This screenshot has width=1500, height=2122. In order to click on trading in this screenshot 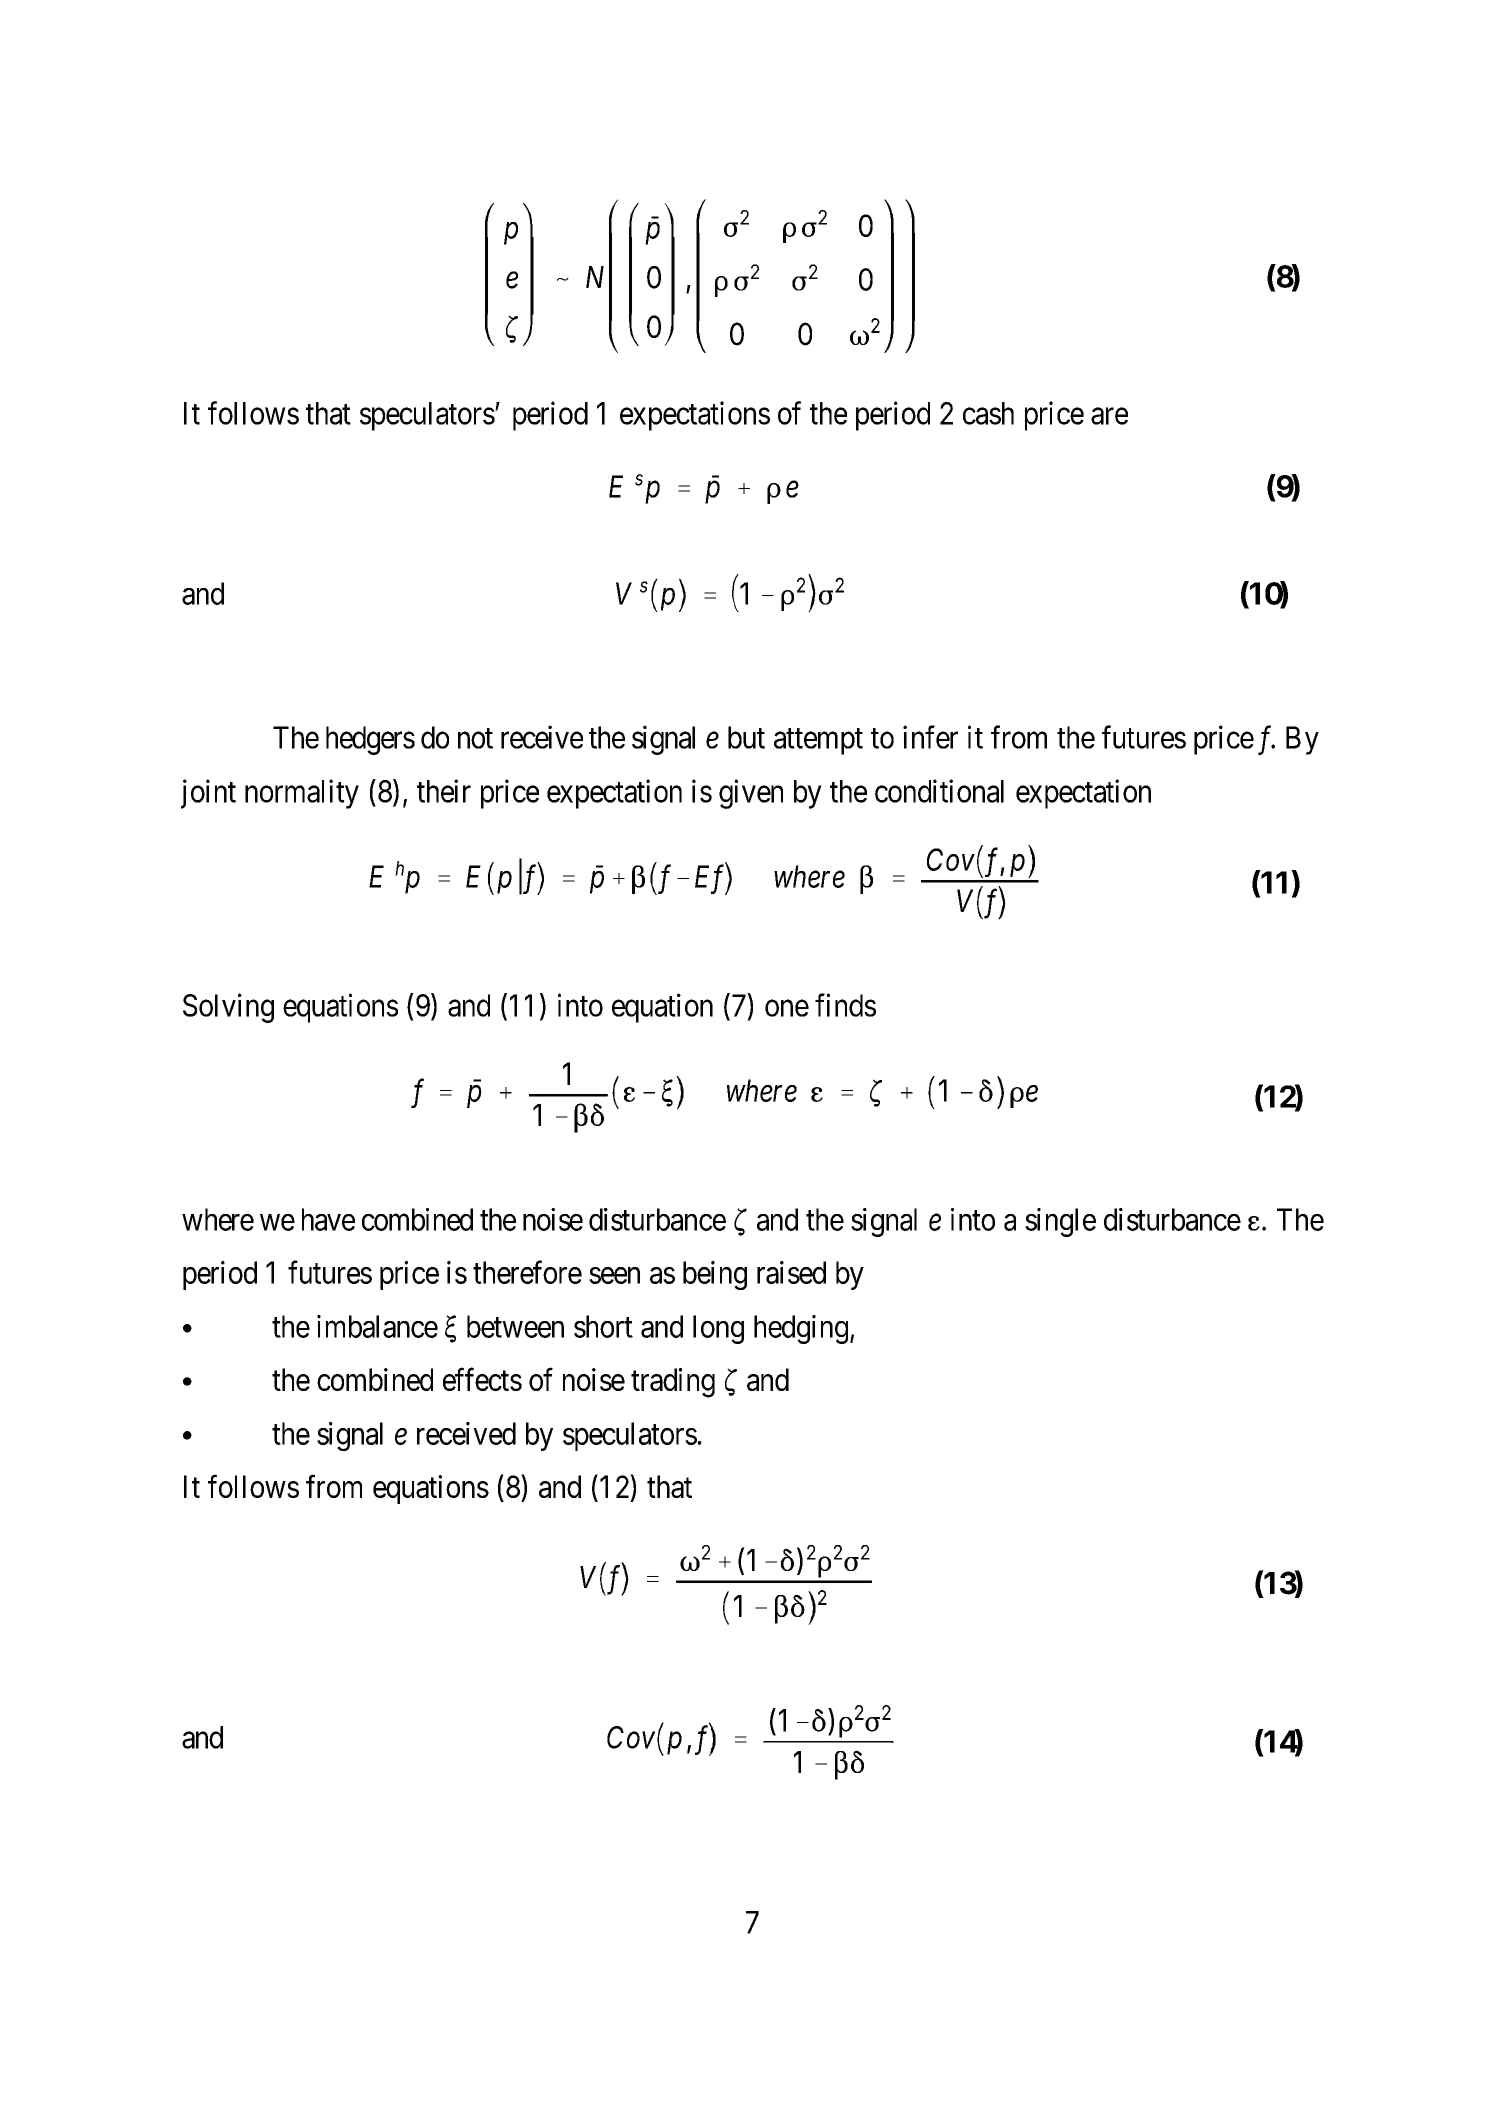, I will do `click(673, 1383)`.
